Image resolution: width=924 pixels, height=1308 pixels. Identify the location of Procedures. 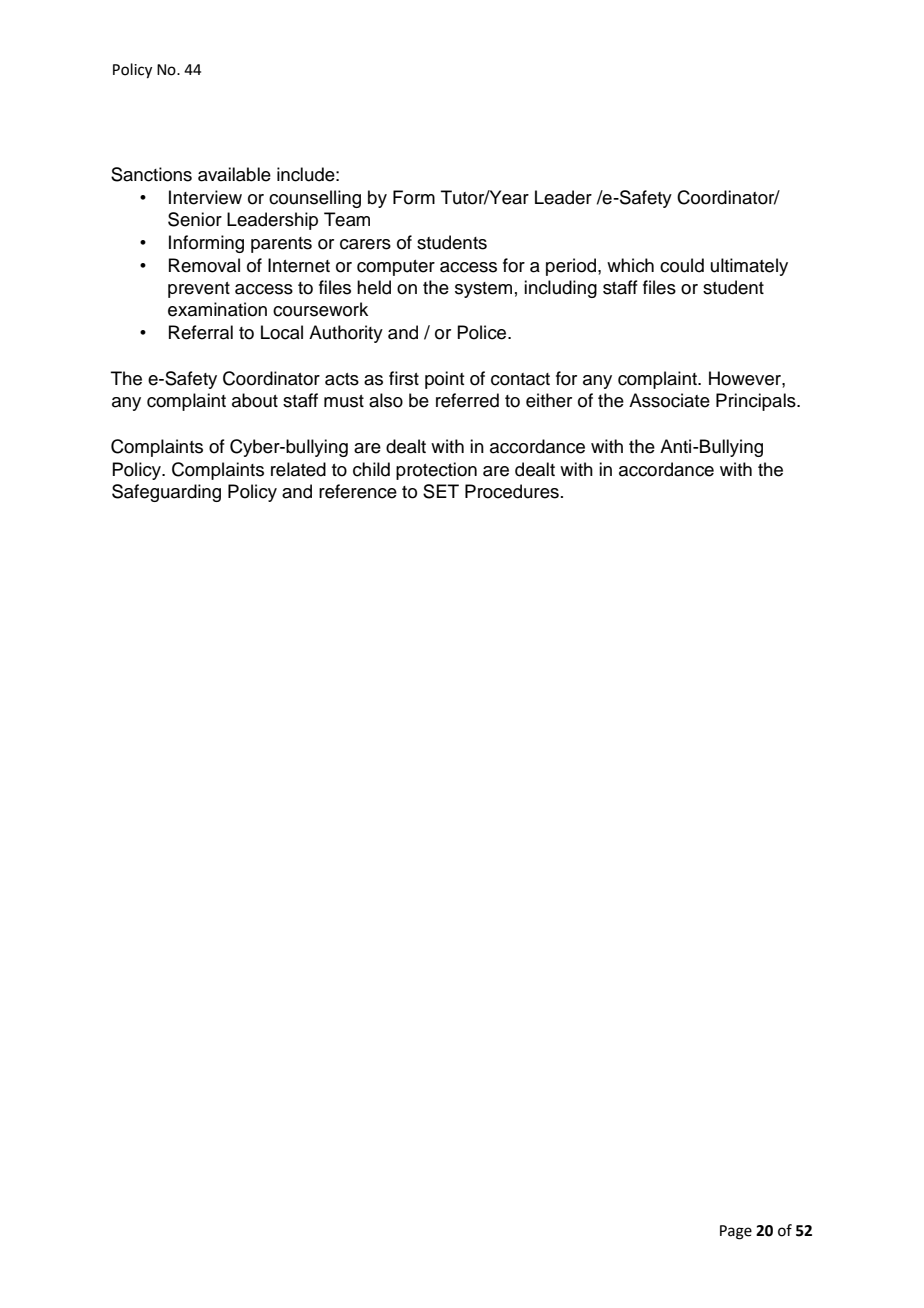
(512, 491).
